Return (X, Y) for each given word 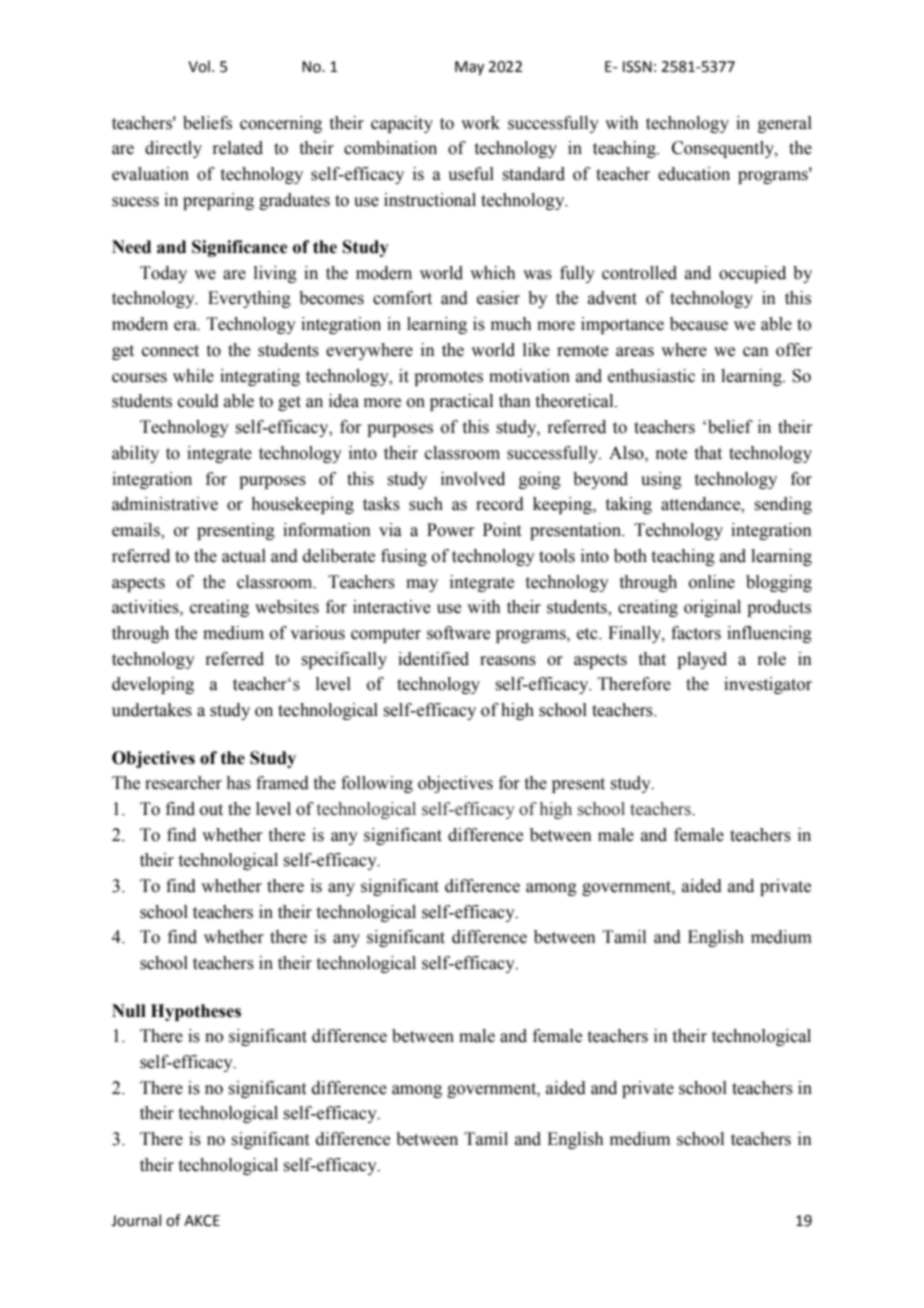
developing (153, 685)
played (702, 660)
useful (471, 174)
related (237, 148)
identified (433, 659)
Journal (136, 1220)
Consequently (724, 149)
